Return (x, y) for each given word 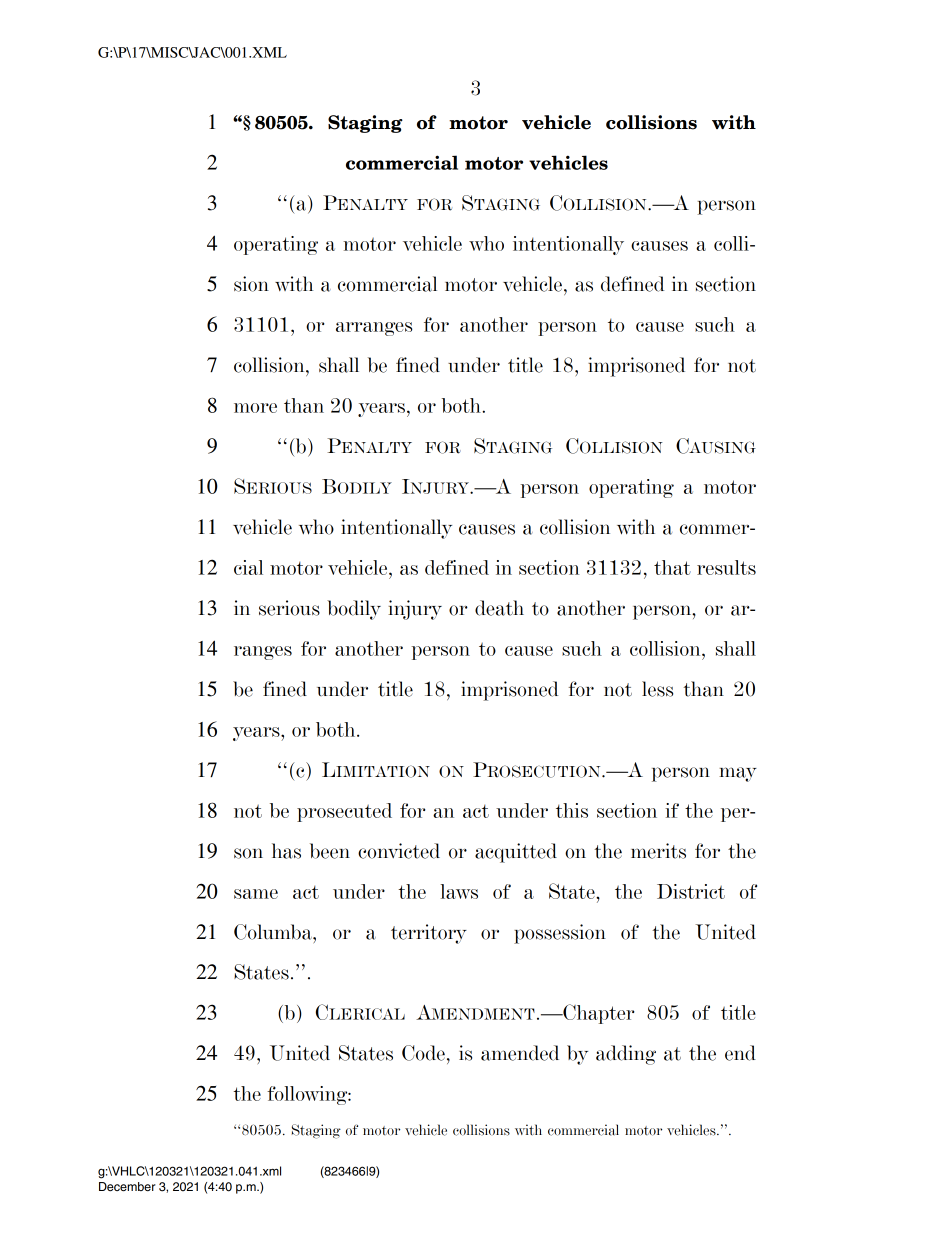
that (672, 567)
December (127, 1186)
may (738, 774)
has (286, 851)
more (255, 408)
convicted (399, 851)
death (499, 608)
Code (423, 1053)
